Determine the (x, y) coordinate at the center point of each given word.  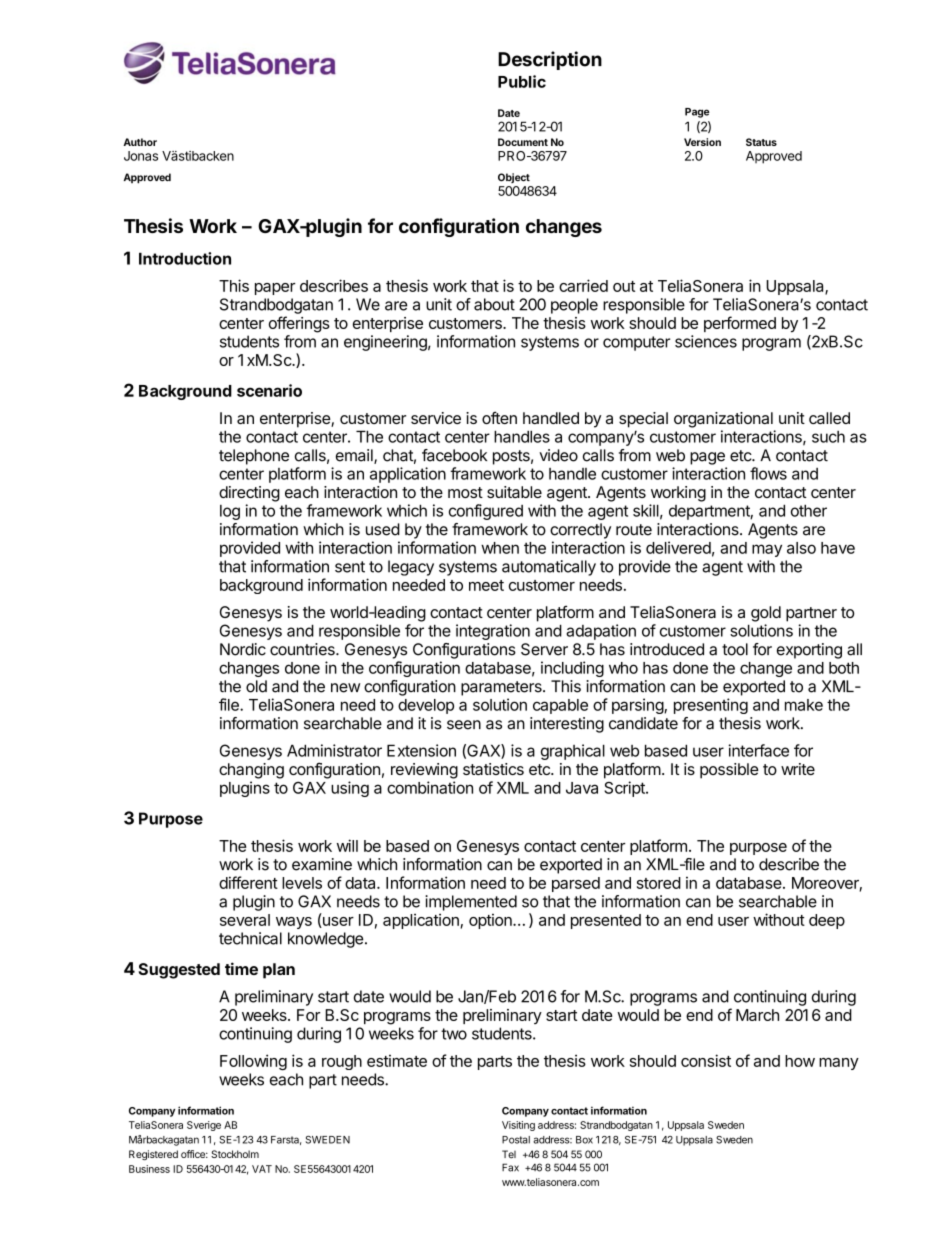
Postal (516, 1140)
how (800, 1061)
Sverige (204, 1126)
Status (761, 142)
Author (140, 142)
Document (523, 142)
